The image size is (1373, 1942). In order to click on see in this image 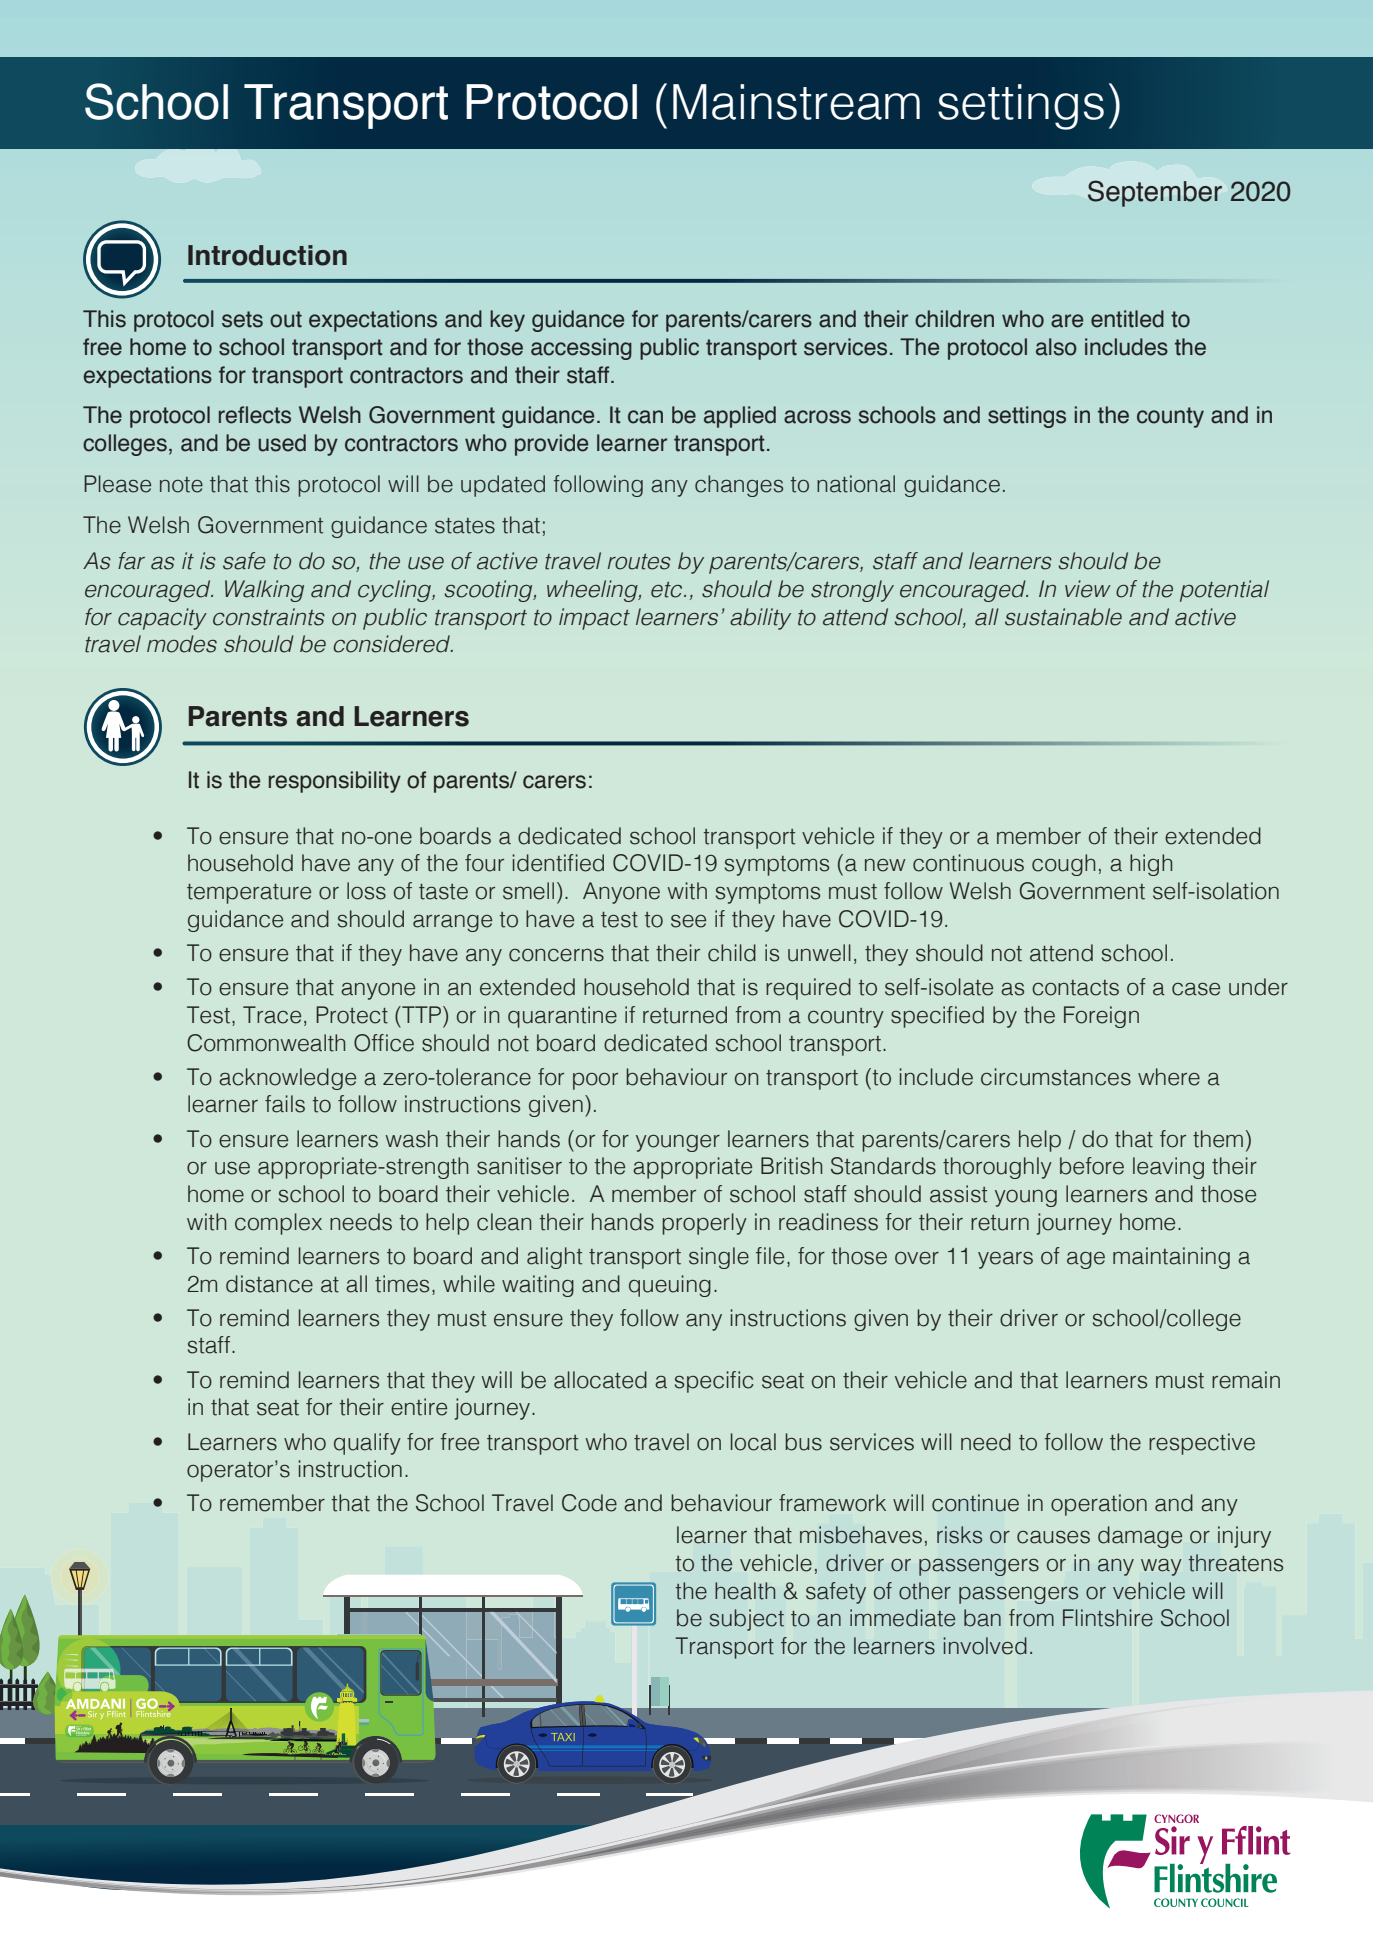, I will do `click(688, 921)`.
